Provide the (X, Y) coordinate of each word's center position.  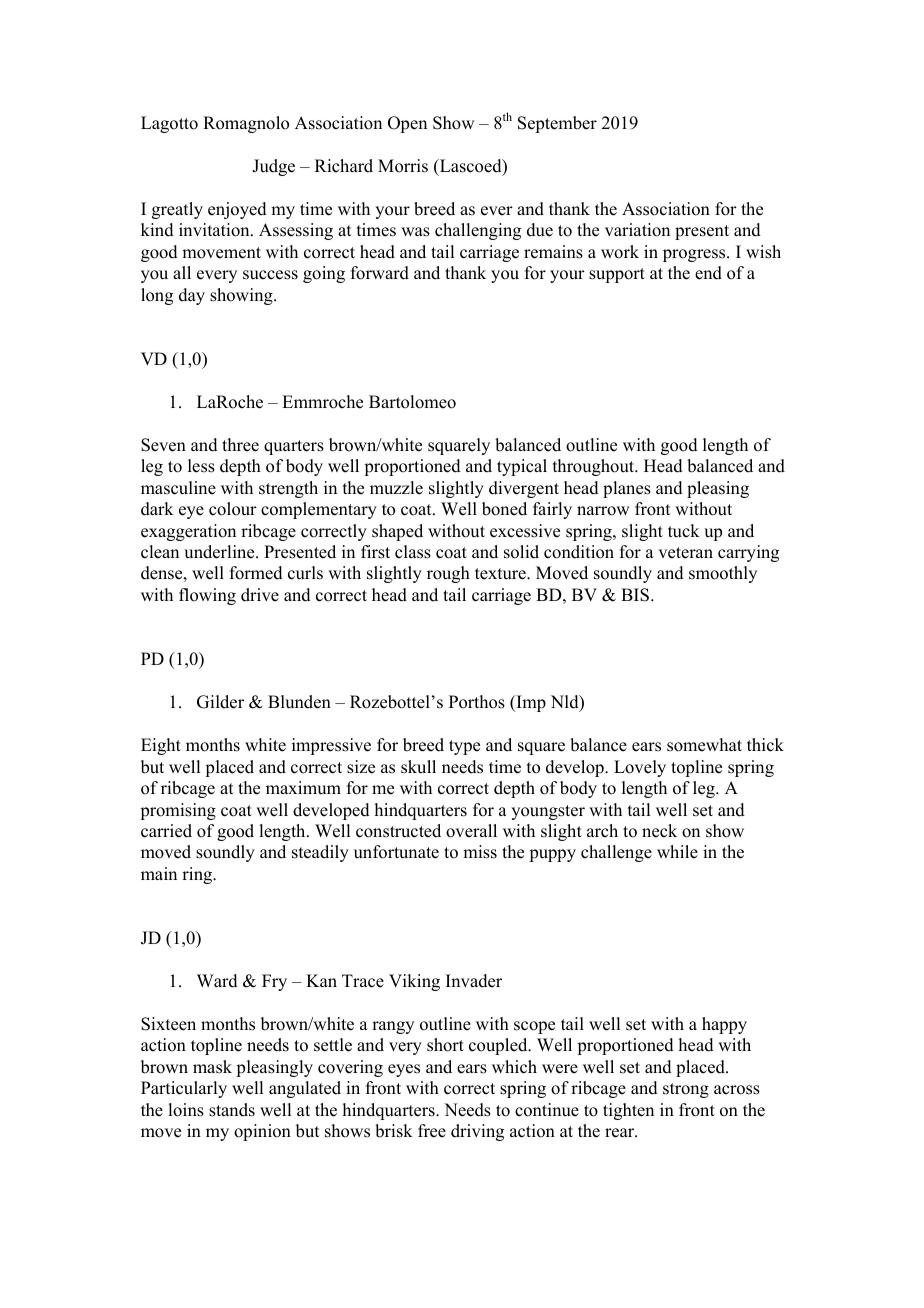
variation (637, 230)
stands (232, 1110)
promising (178, 811)
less (201, 466)
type (464, 747)
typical (522, 467)
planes (627, 489)
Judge (273, 167)
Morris (403, 166)
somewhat (704, 745)
